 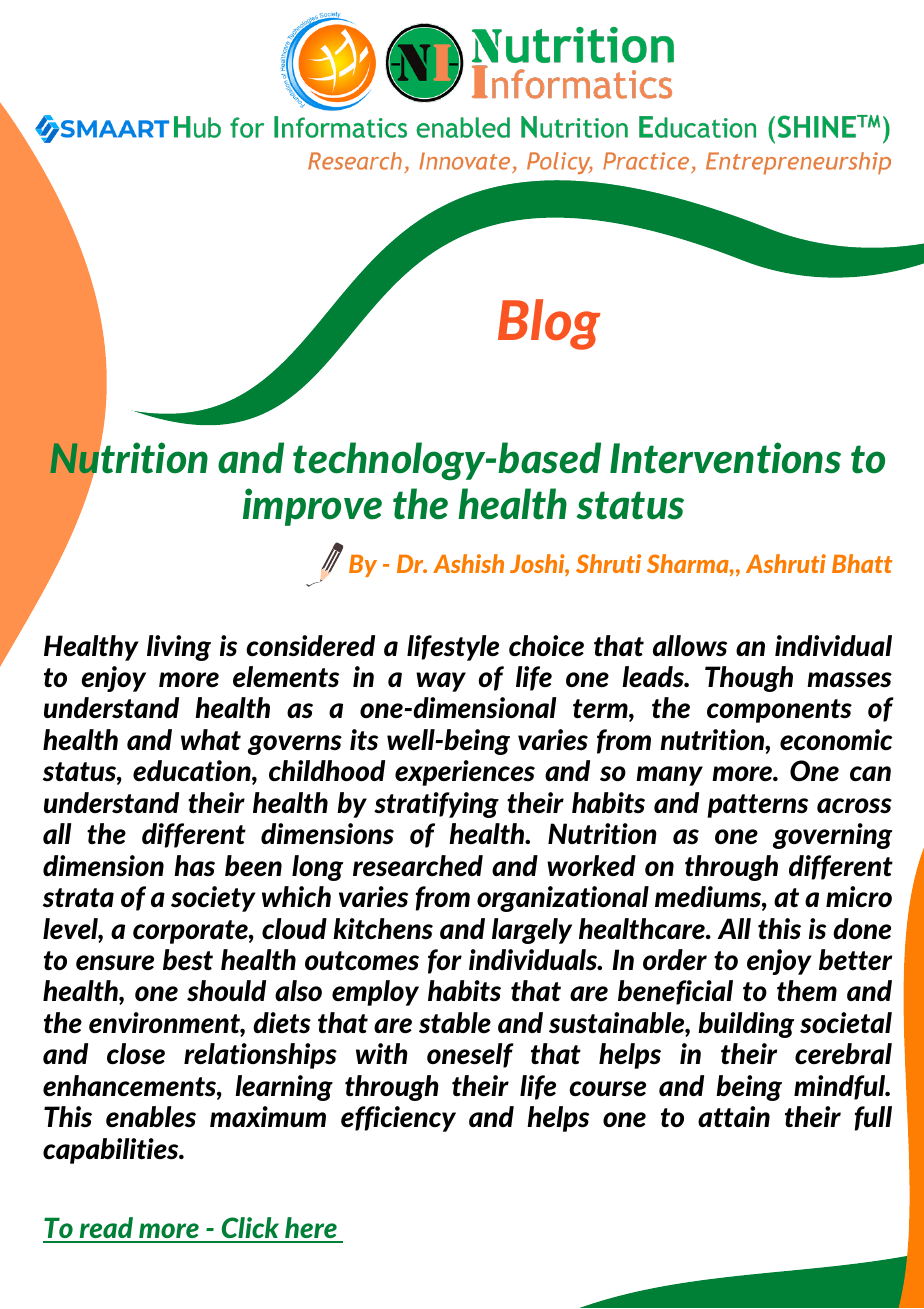 I want to click on researched, so click(x=418, y=866).
